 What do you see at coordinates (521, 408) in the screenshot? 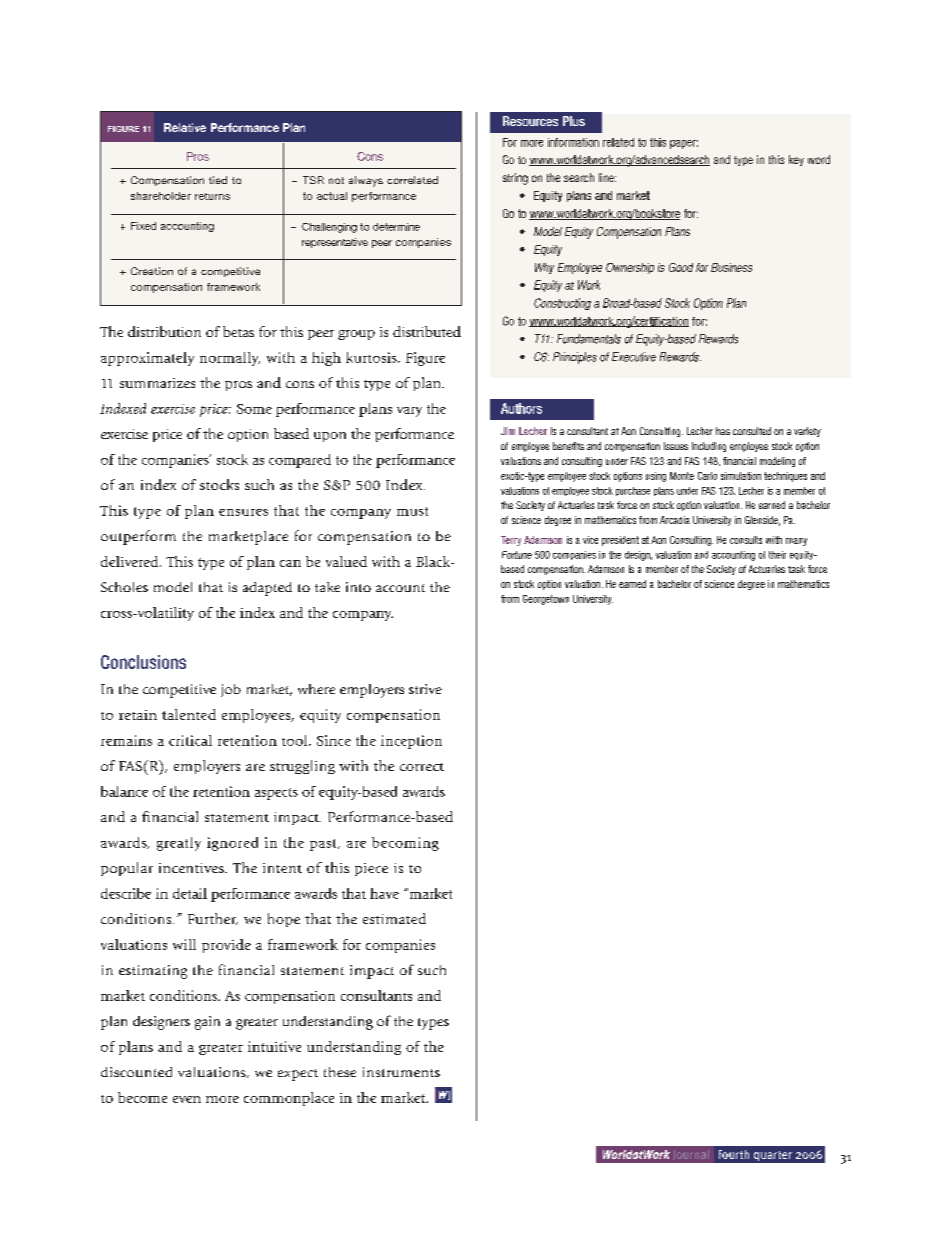
I see `Authors` at bounding box center [521, 408].
